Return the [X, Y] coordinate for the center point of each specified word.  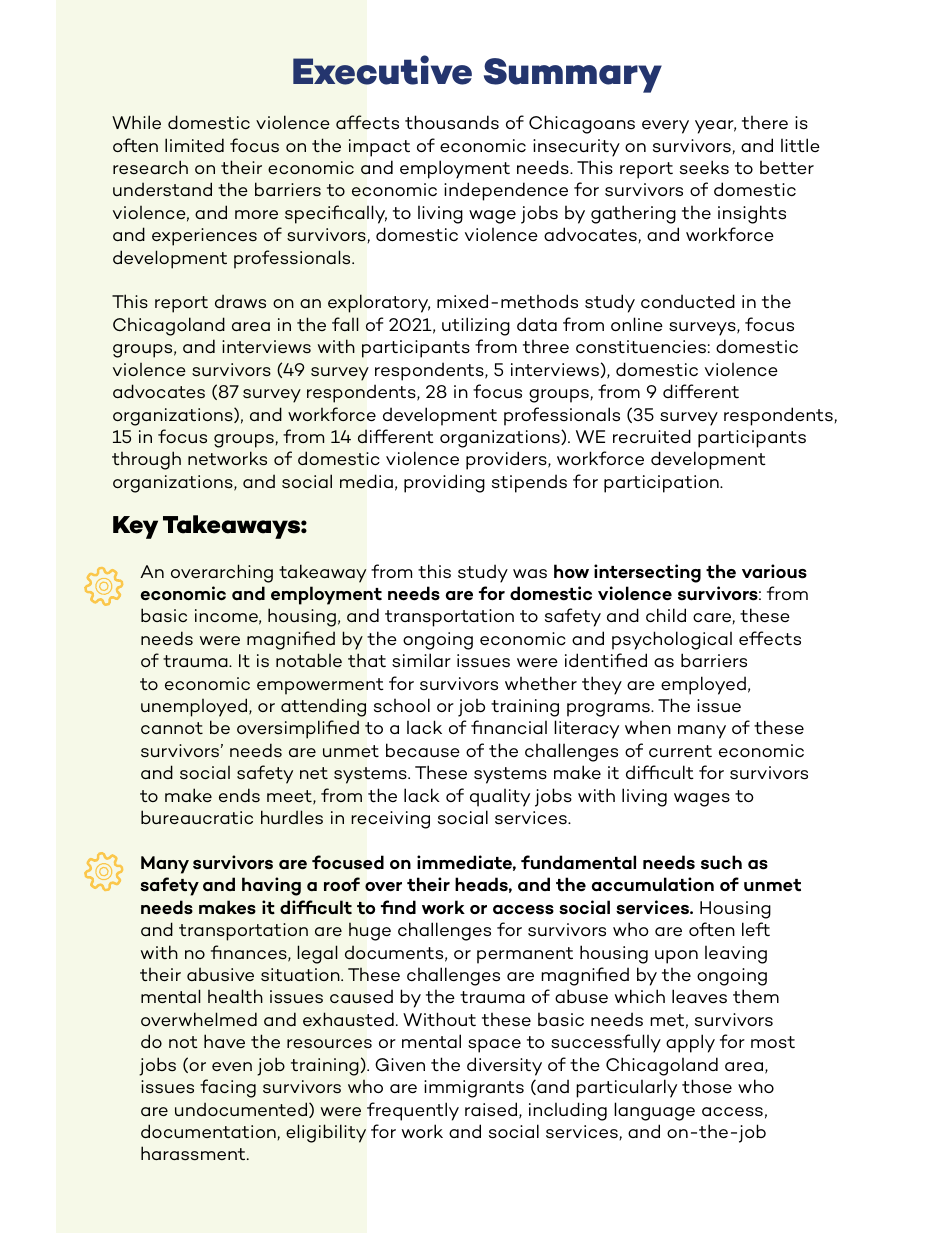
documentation [208, 1131]
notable [309, 660]
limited [194, 145]
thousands [452, 122]
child [666, 615]
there [765, 123]
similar [421, 660]
